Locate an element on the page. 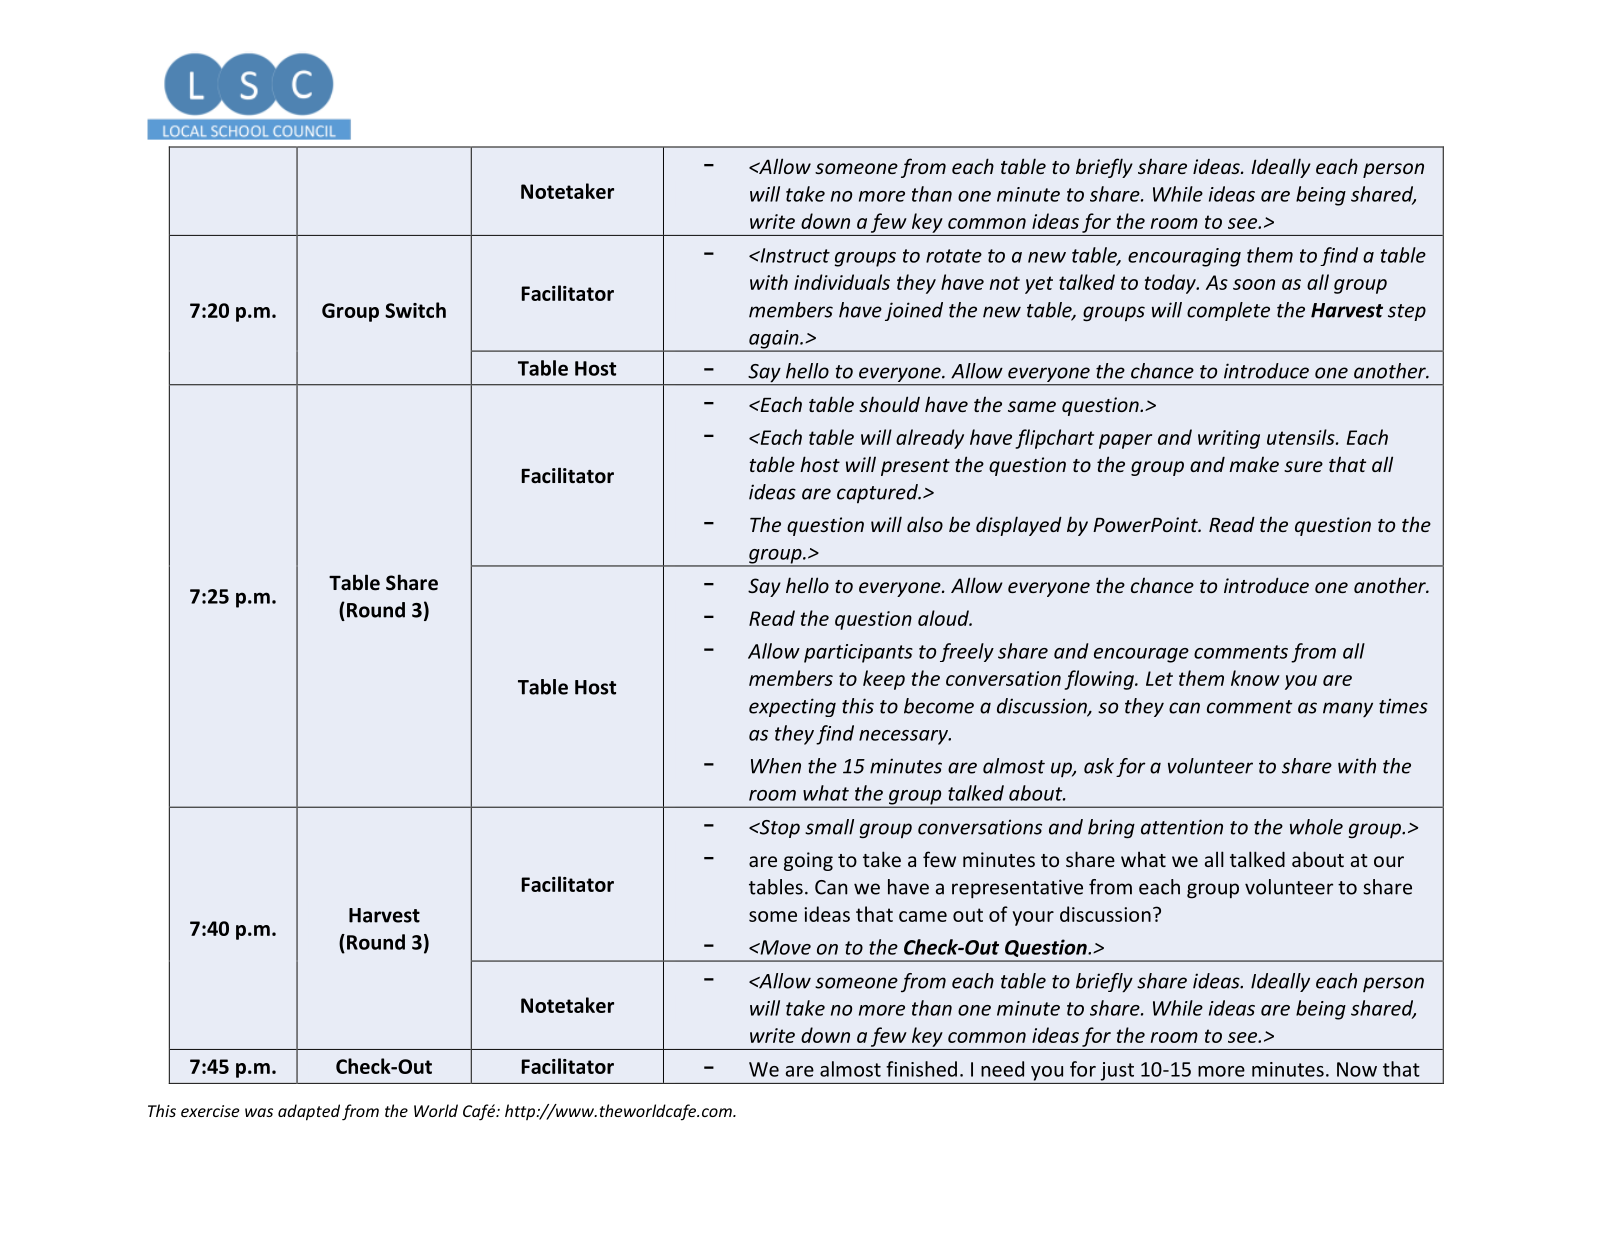 This image has height=1245, width=1612. individuals is located at coordinates (842, 282).
